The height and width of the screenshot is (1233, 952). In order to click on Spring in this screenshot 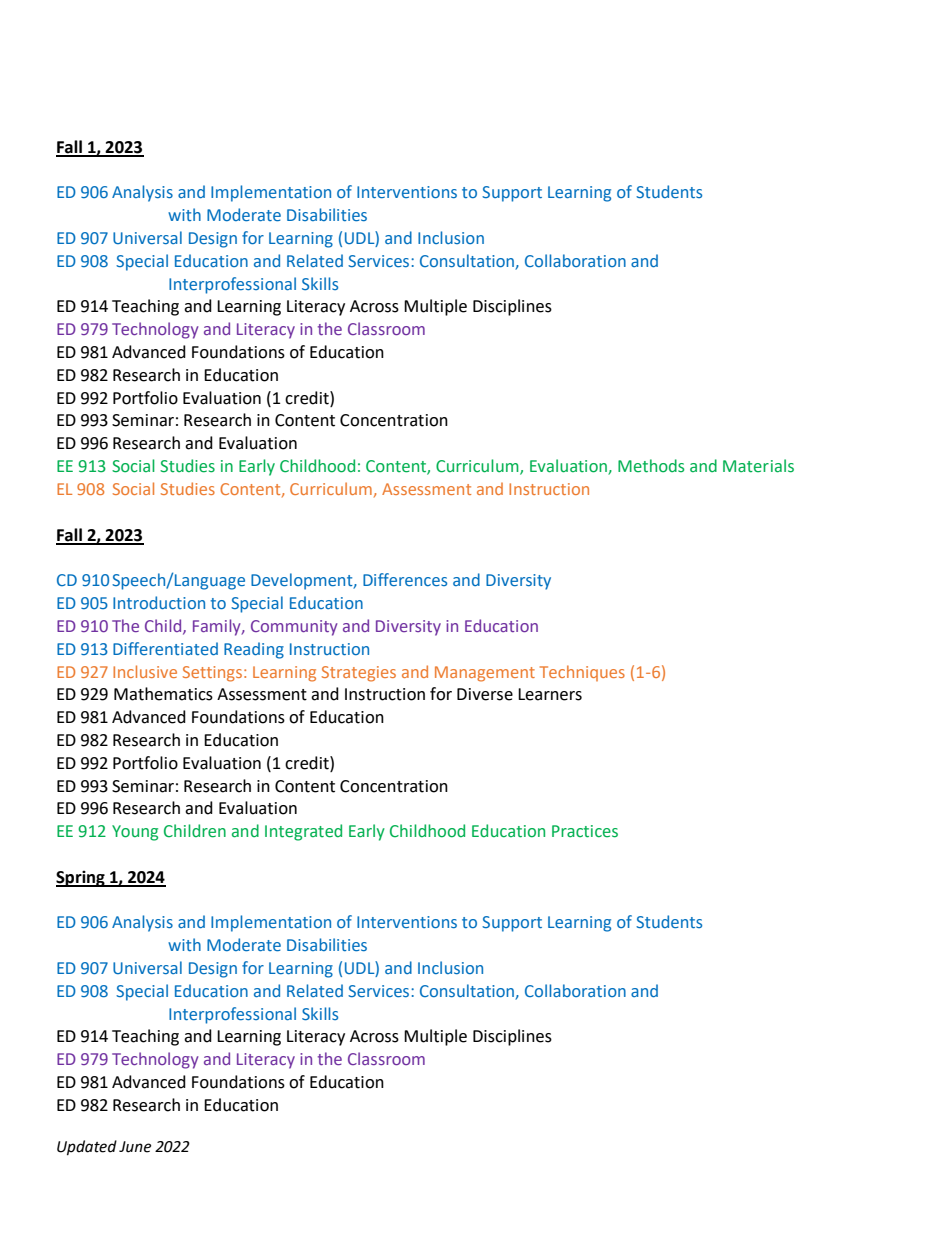, I will do `click(81, 878)`.
